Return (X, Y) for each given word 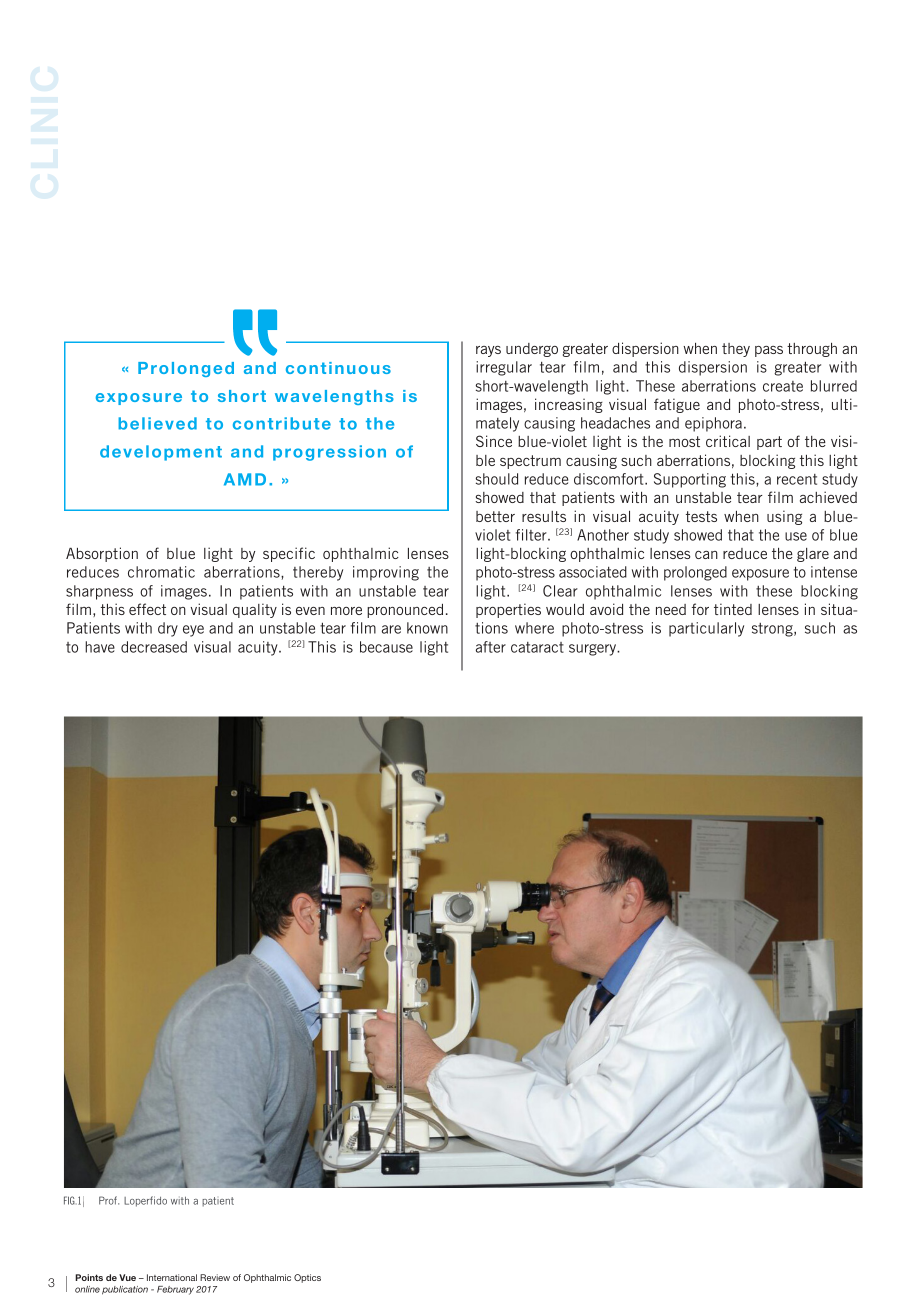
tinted (733, 609)
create (783, 386)
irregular (504, 368)
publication (125, 1290)
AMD (245, 479)
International (172, 1277)
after (491, 647)
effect (147, 609)
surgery (594, 650)
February (175, 1290)
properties (508, 610)
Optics (307, 1278)
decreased (154, 647)
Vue (127, 1277)
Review (215, 1277)
